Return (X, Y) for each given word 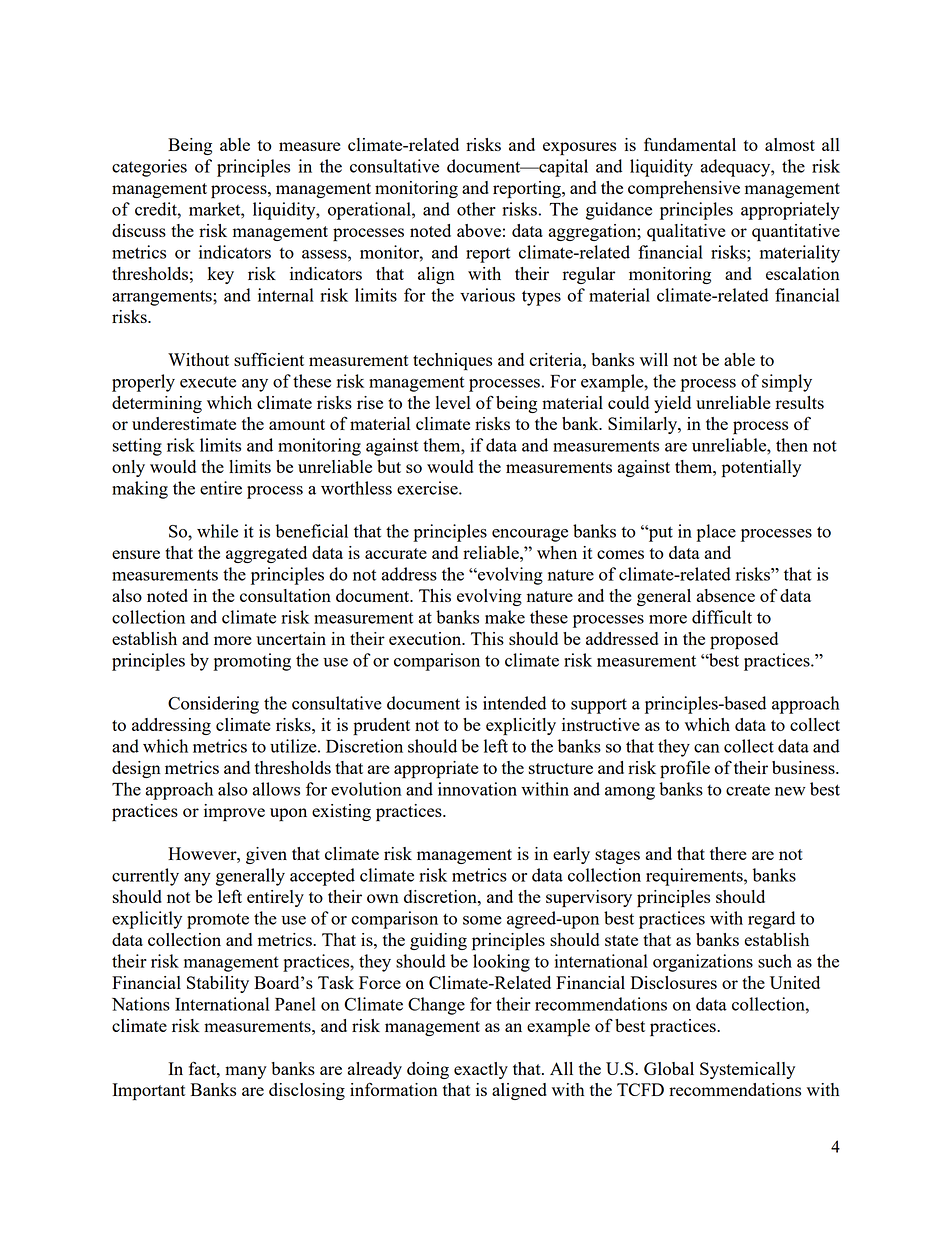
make (505, 617)
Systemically (747, 1070)
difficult (722, 617)
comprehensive (684, 190)
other (476, 209)
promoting (252, 662)
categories (149, 168)
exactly (481, 1070)
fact (203, 1068)
